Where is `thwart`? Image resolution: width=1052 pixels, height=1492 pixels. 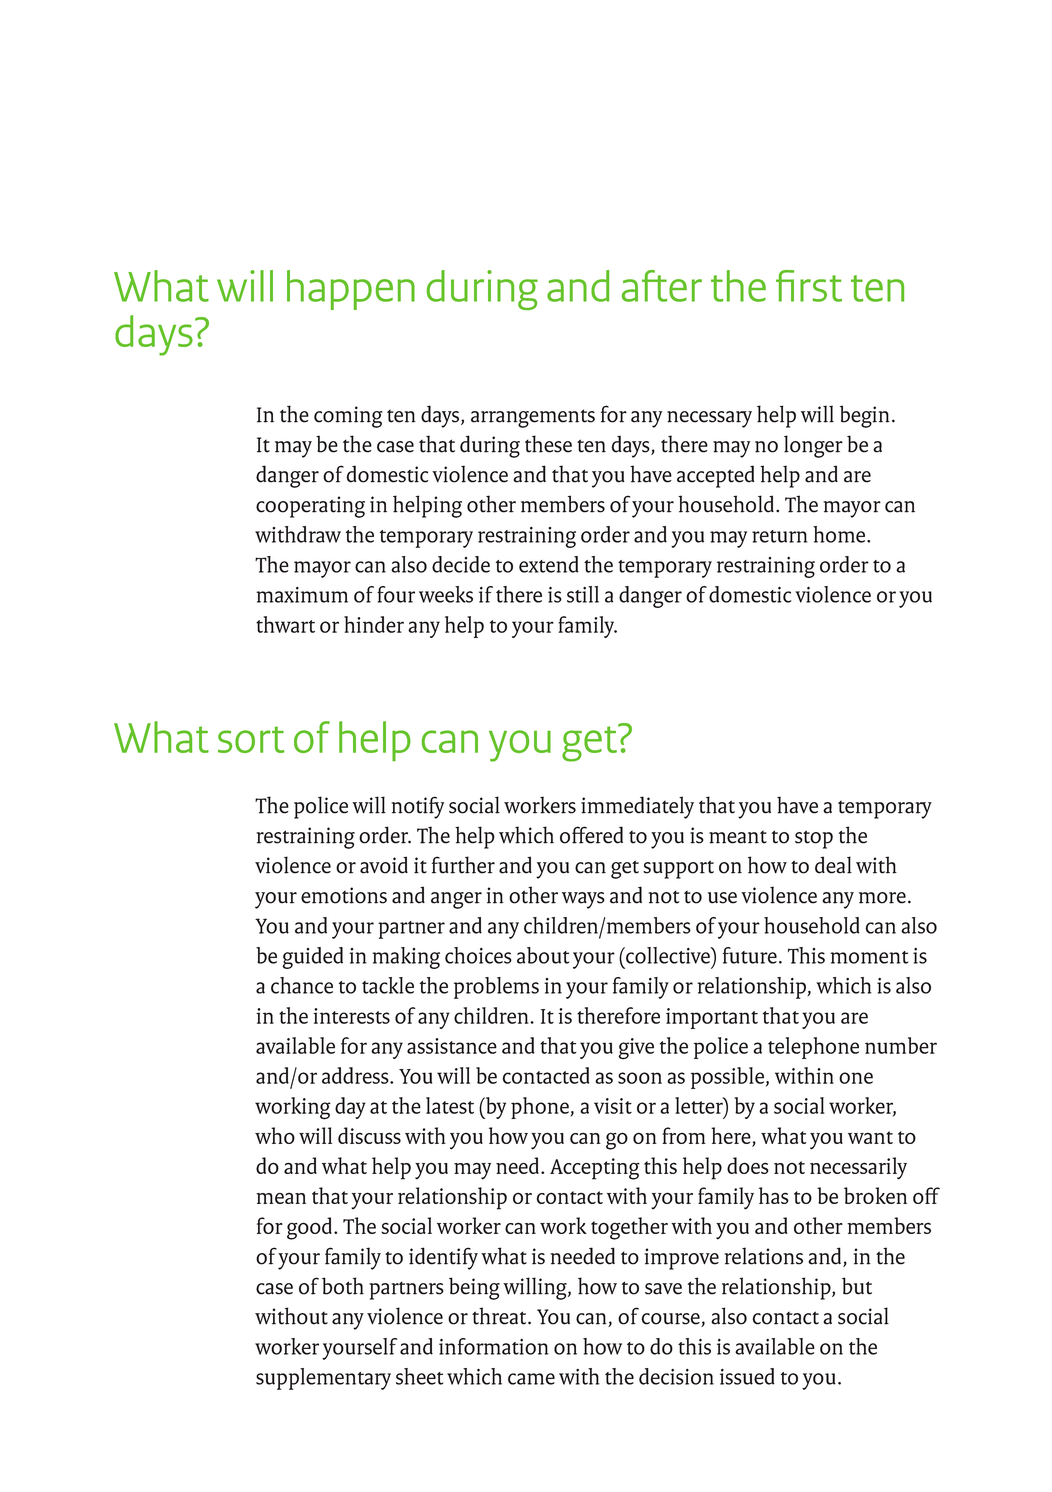 thwart is located at coordinates (285, 624).
